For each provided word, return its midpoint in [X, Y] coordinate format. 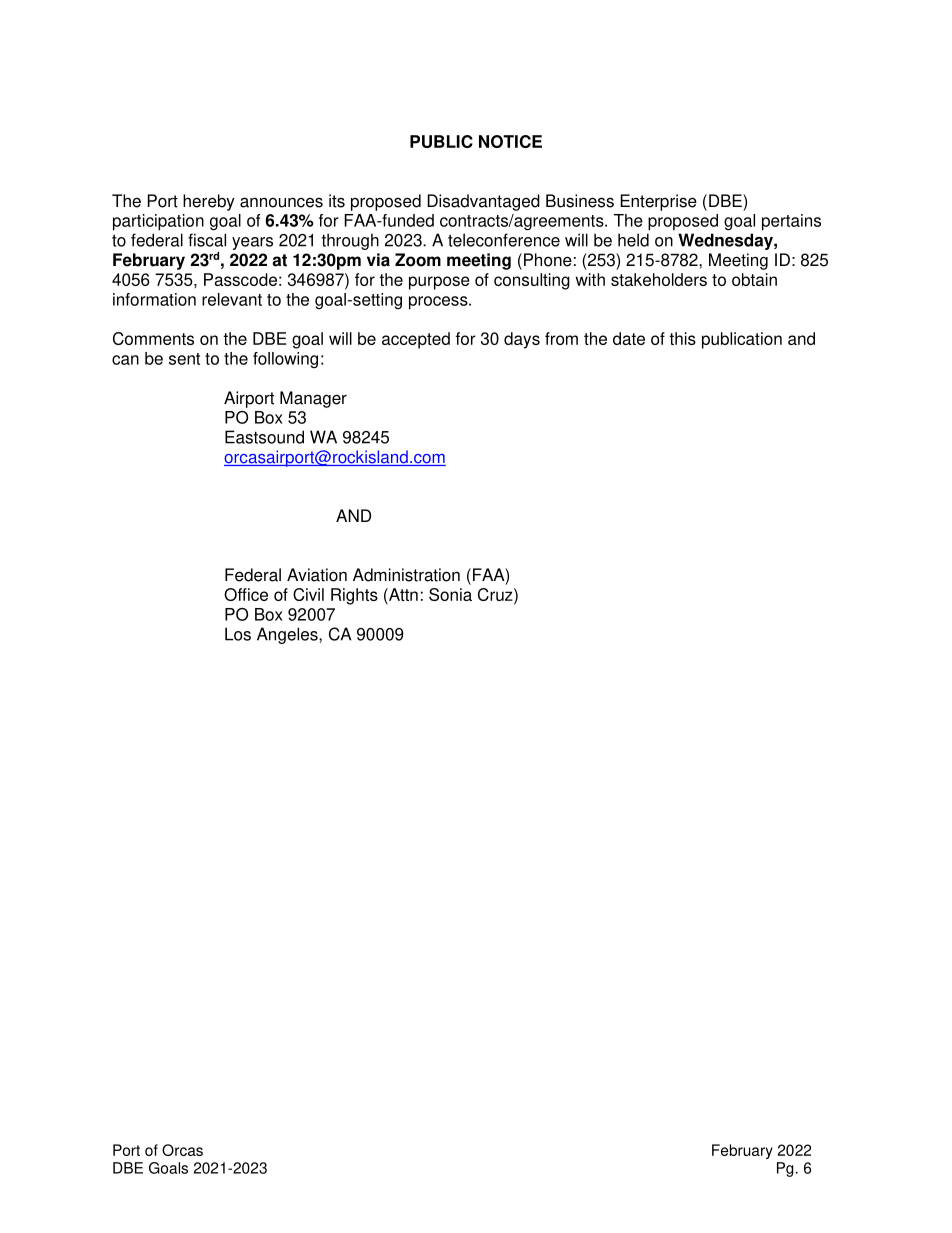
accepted [416, 340]
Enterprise [658, 202]
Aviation [317, 575]
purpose [439, 283]
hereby [209, 202]
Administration [406, 575]
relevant [232, 299]
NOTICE [510, 141]
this [682, 338]
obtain [754, 279]
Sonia [450, 594]
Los [238, 634]
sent [184, 359]
